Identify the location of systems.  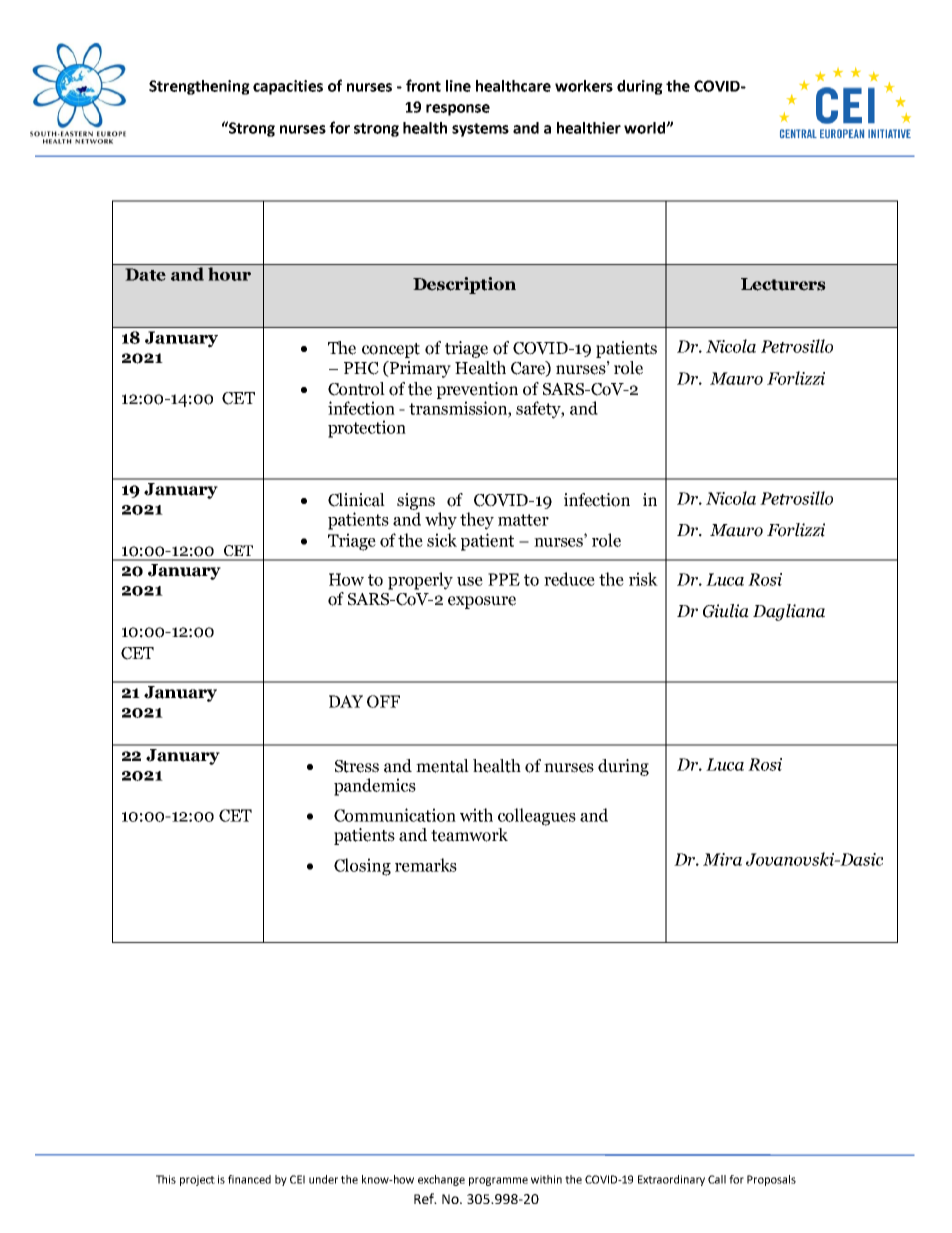
(480, 130).
